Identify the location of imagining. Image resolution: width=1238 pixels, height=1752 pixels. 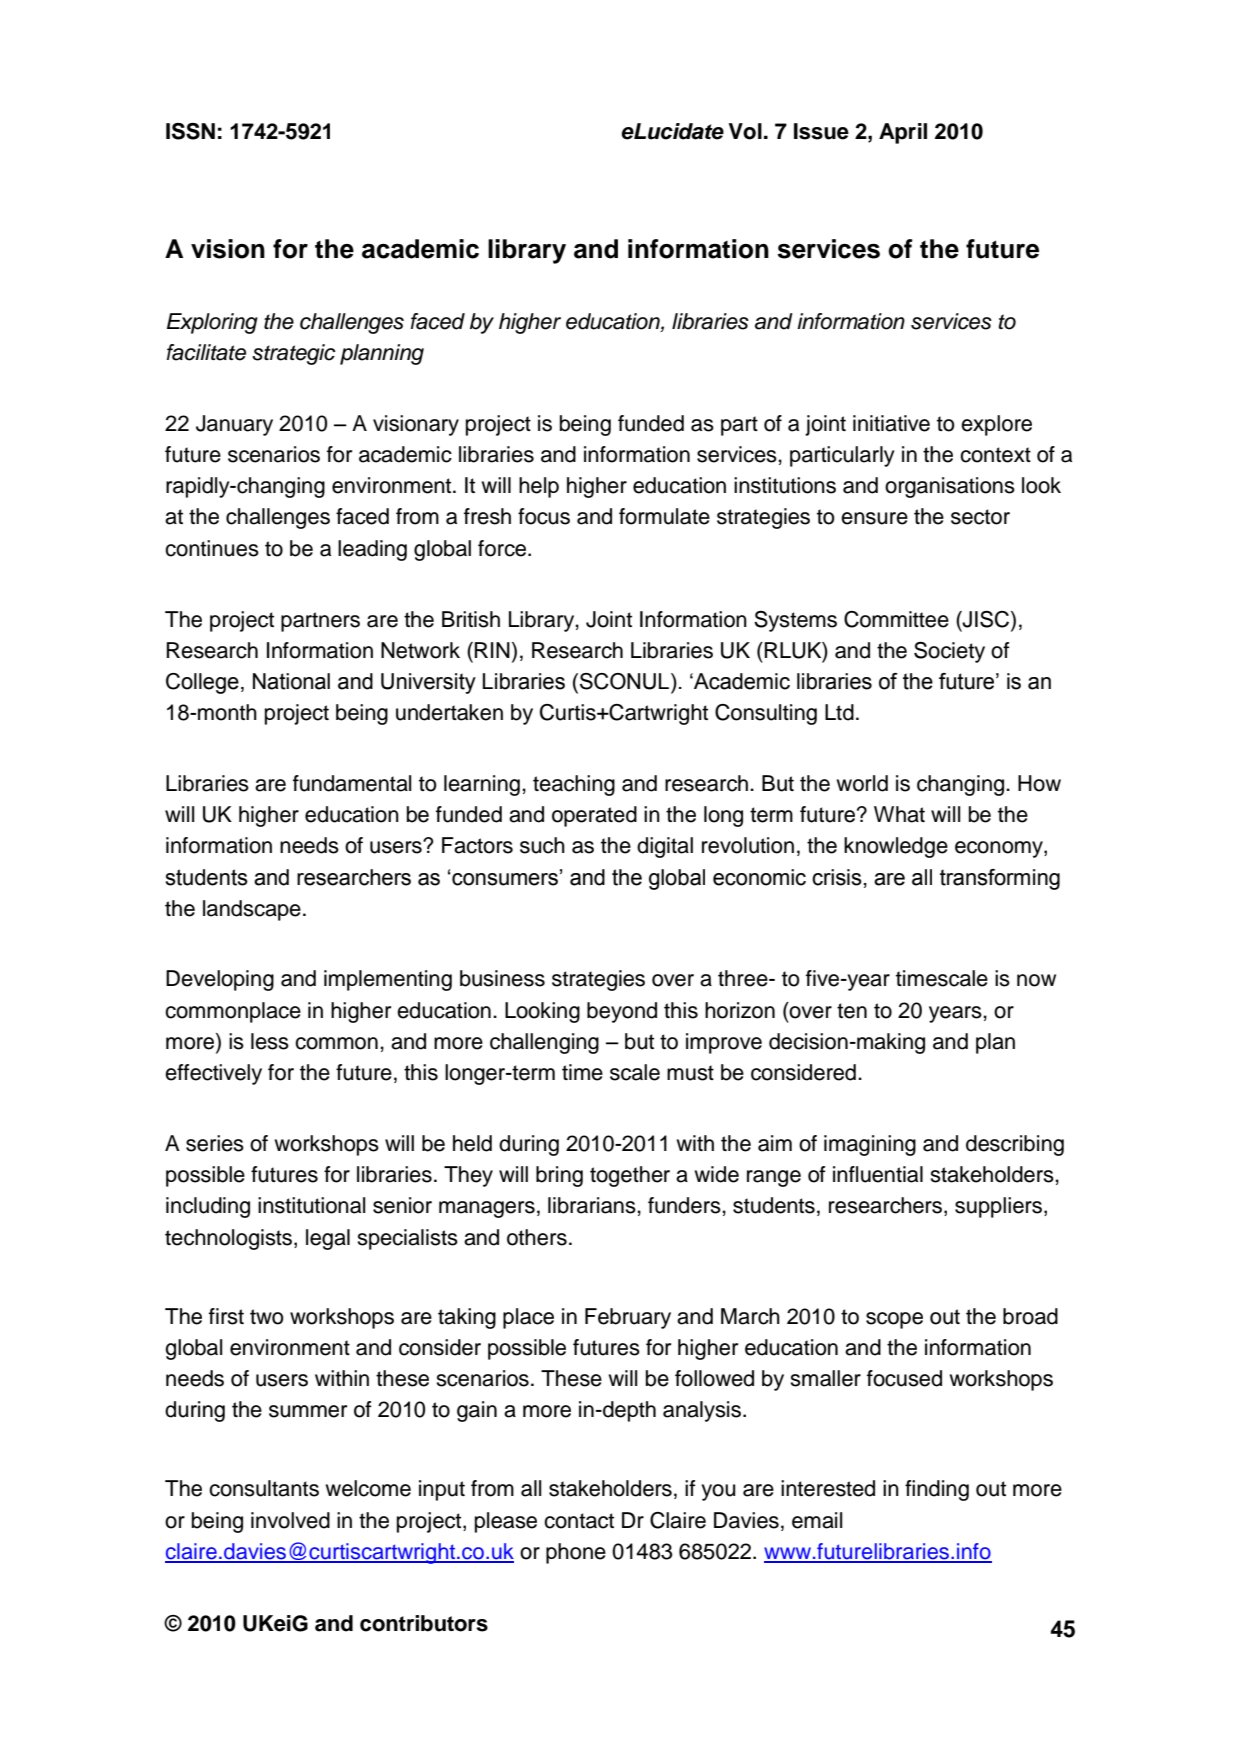
(870, 1145).
